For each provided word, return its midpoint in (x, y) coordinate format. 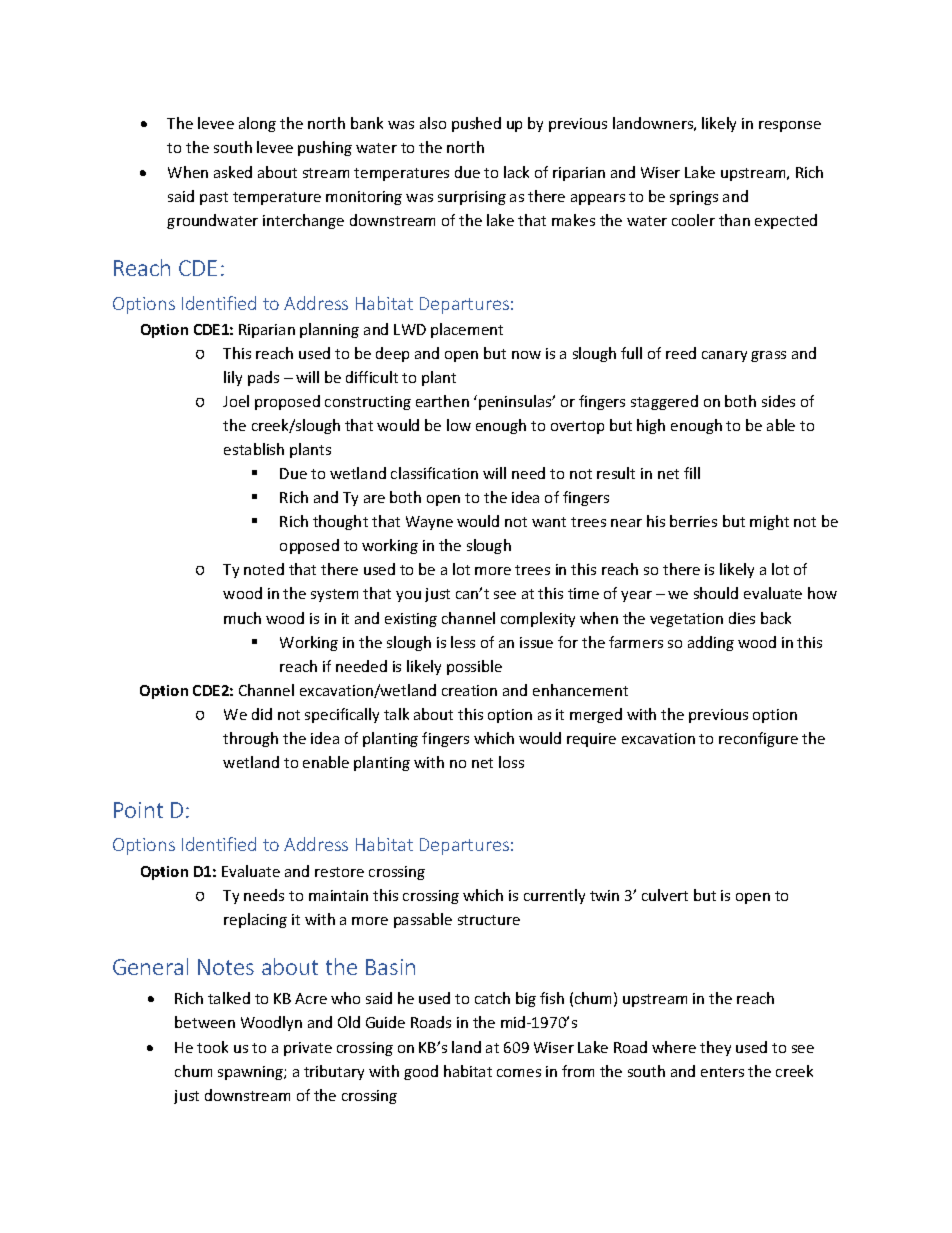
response (790, 126)
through (250, 739)
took (212, 1047)
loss (511, 762)
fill (692, 473)
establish (254, 449)
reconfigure (758, 739)
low (459, 425)
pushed (476, 124)
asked (233, 172)
